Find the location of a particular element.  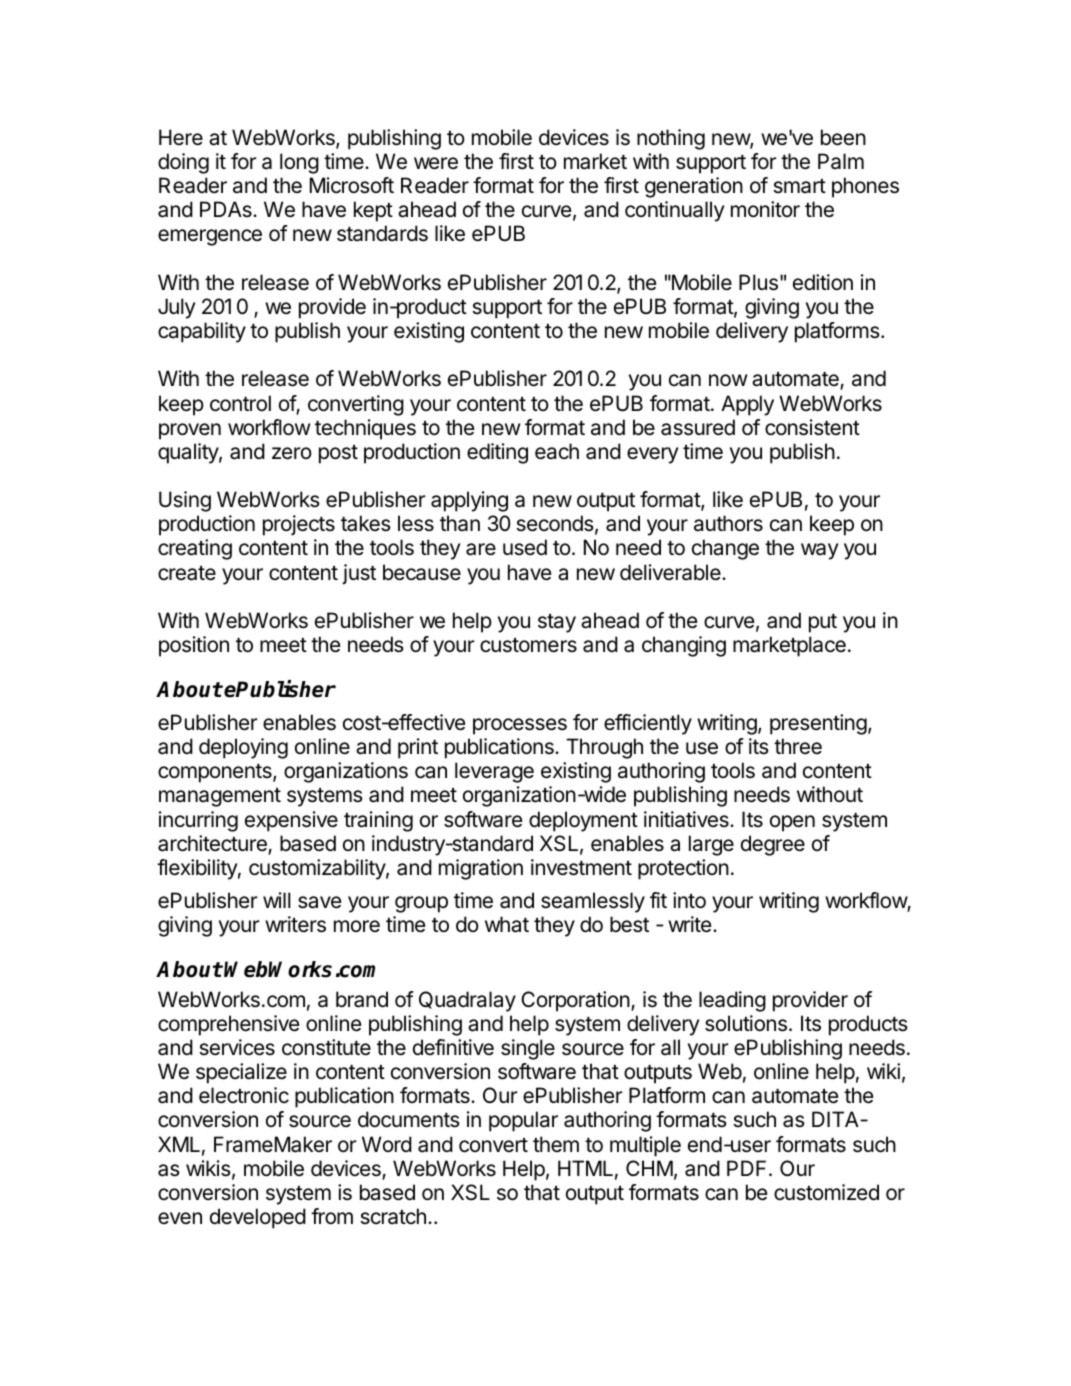

smart is located at coordinates (799, 186).
